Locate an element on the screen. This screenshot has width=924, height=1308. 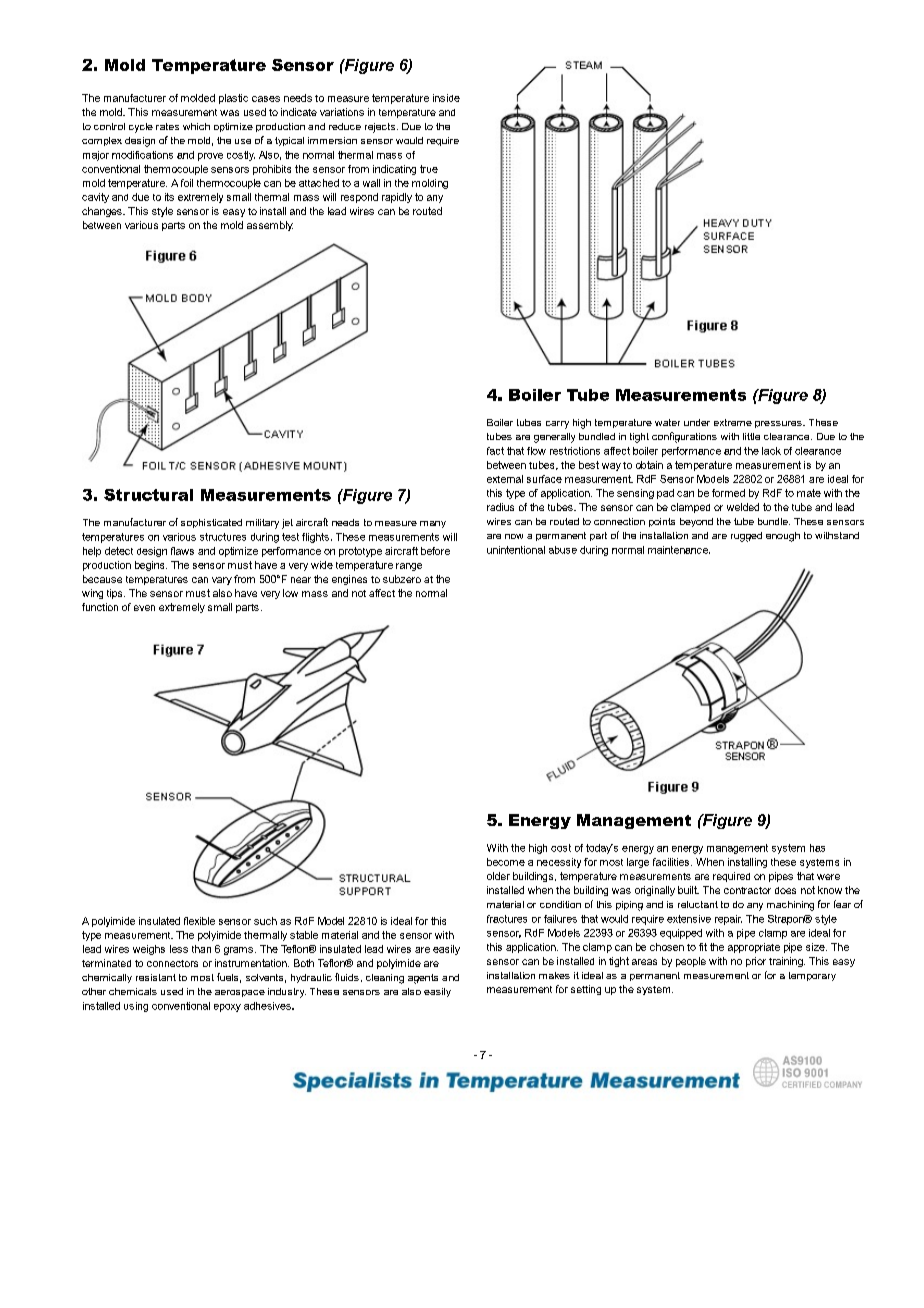
assembly is located at coordinates (270, 226).
